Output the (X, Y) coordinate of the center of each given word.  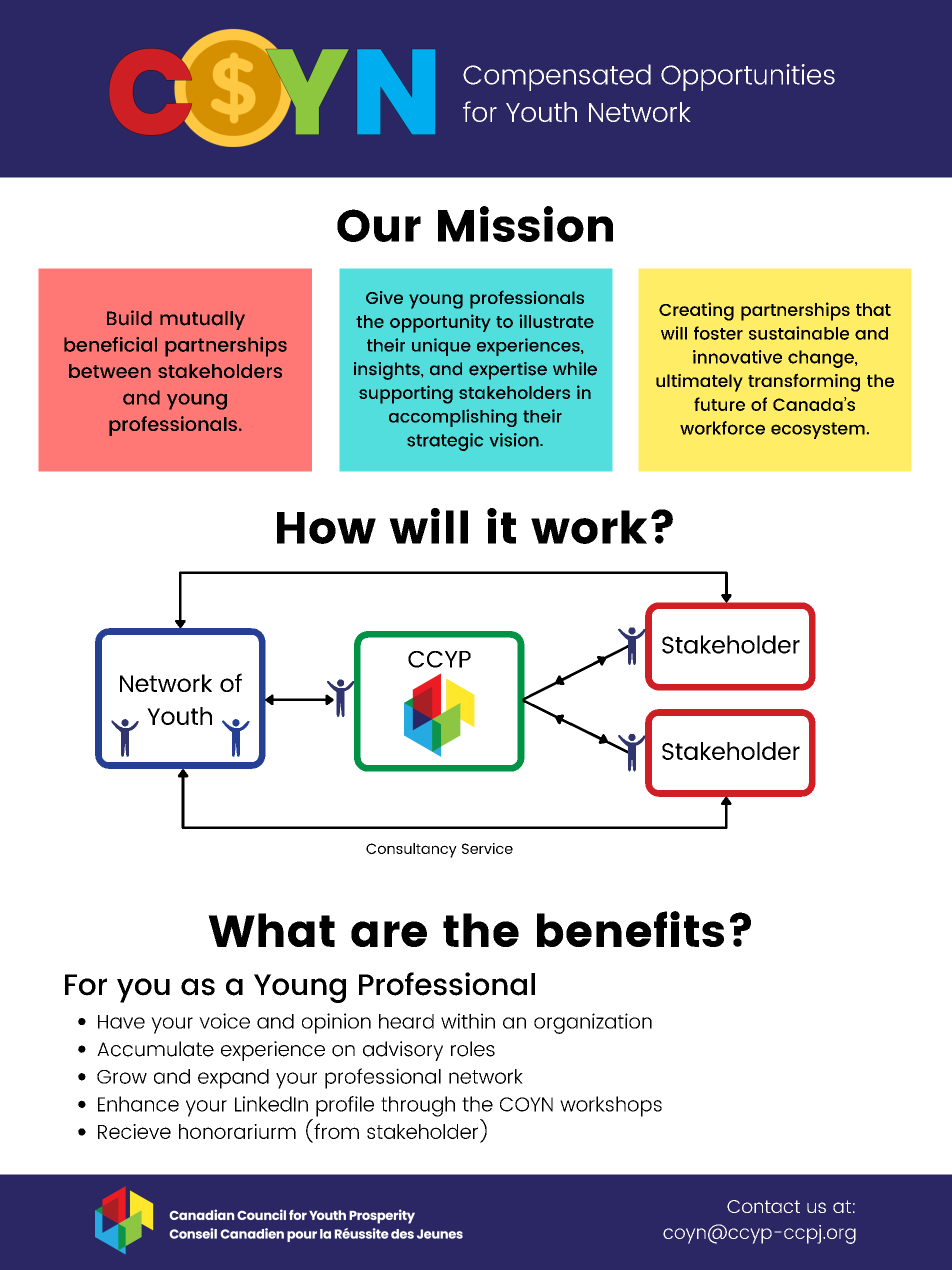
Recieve (134, 1131)
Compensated (557, 77)
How (326, 528)
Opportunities (748, 77)
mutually (202, 320)
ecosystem (819, 430)
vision (515, 440)
